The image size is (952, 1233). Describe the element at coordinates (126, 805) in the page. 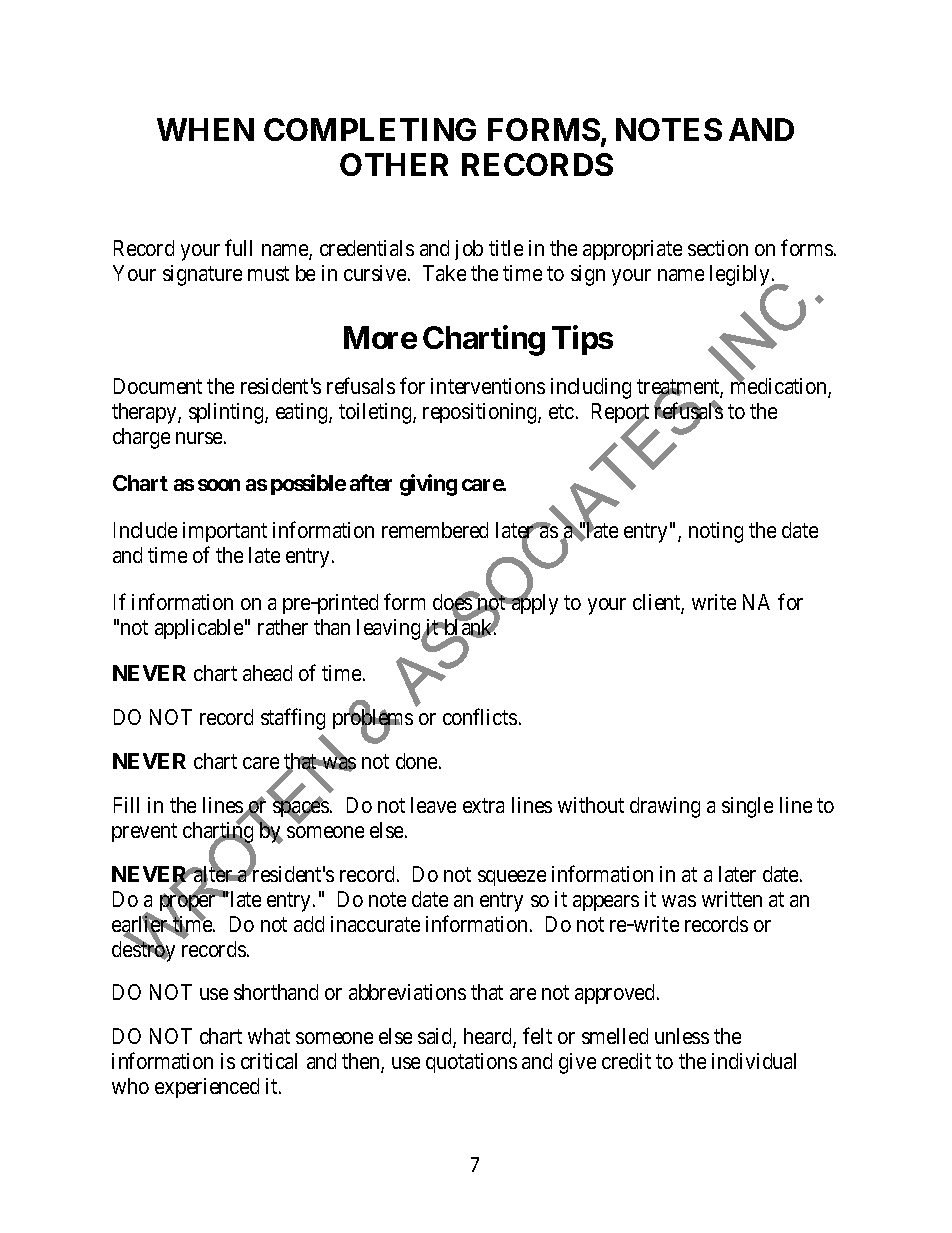

I see `Fill` at that location.
